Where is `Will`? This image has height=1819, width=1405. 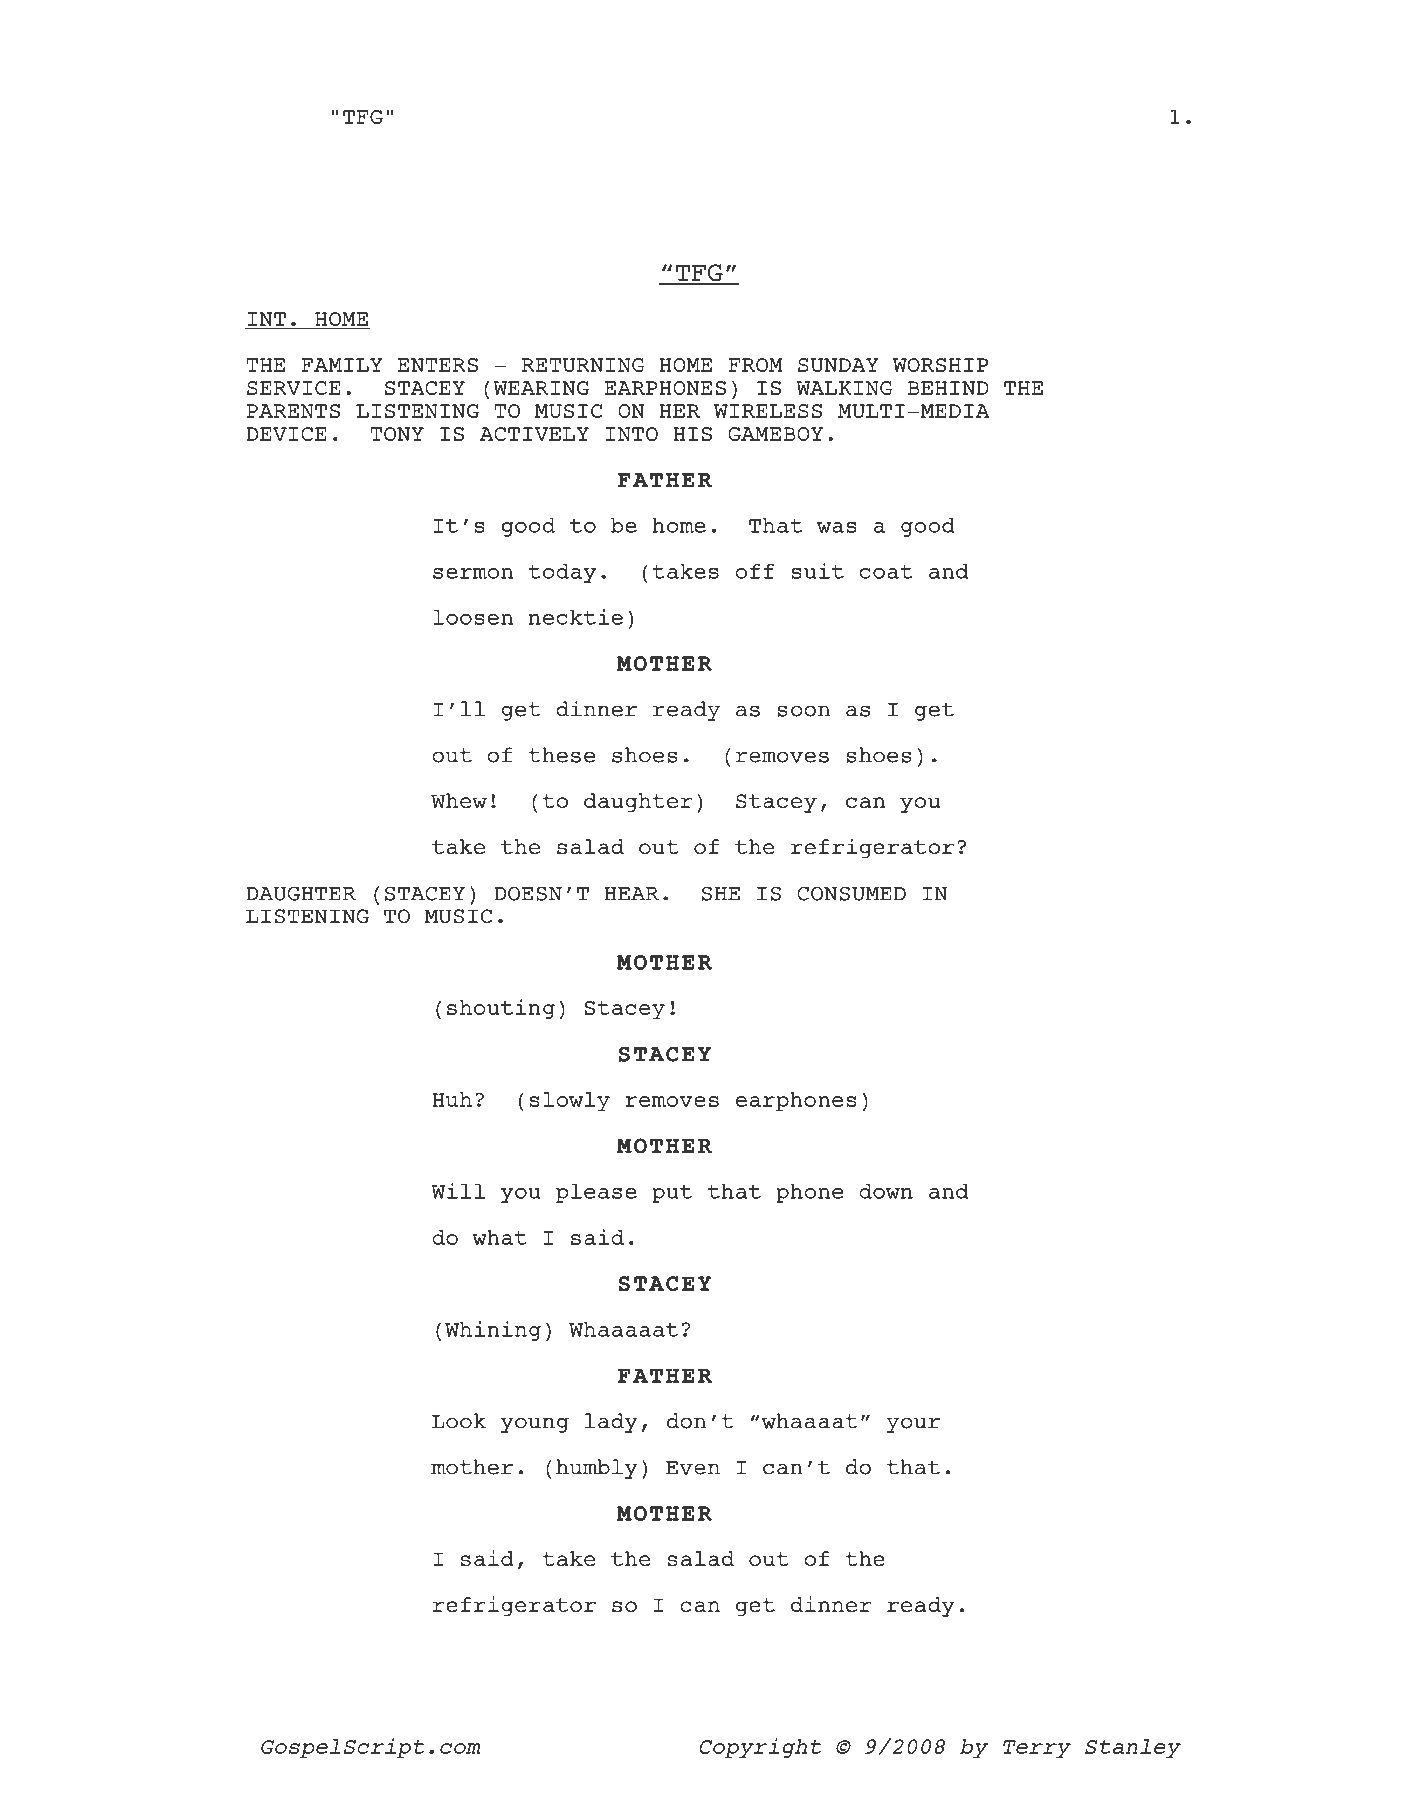
Will is located at coordinates (458, 1191).
